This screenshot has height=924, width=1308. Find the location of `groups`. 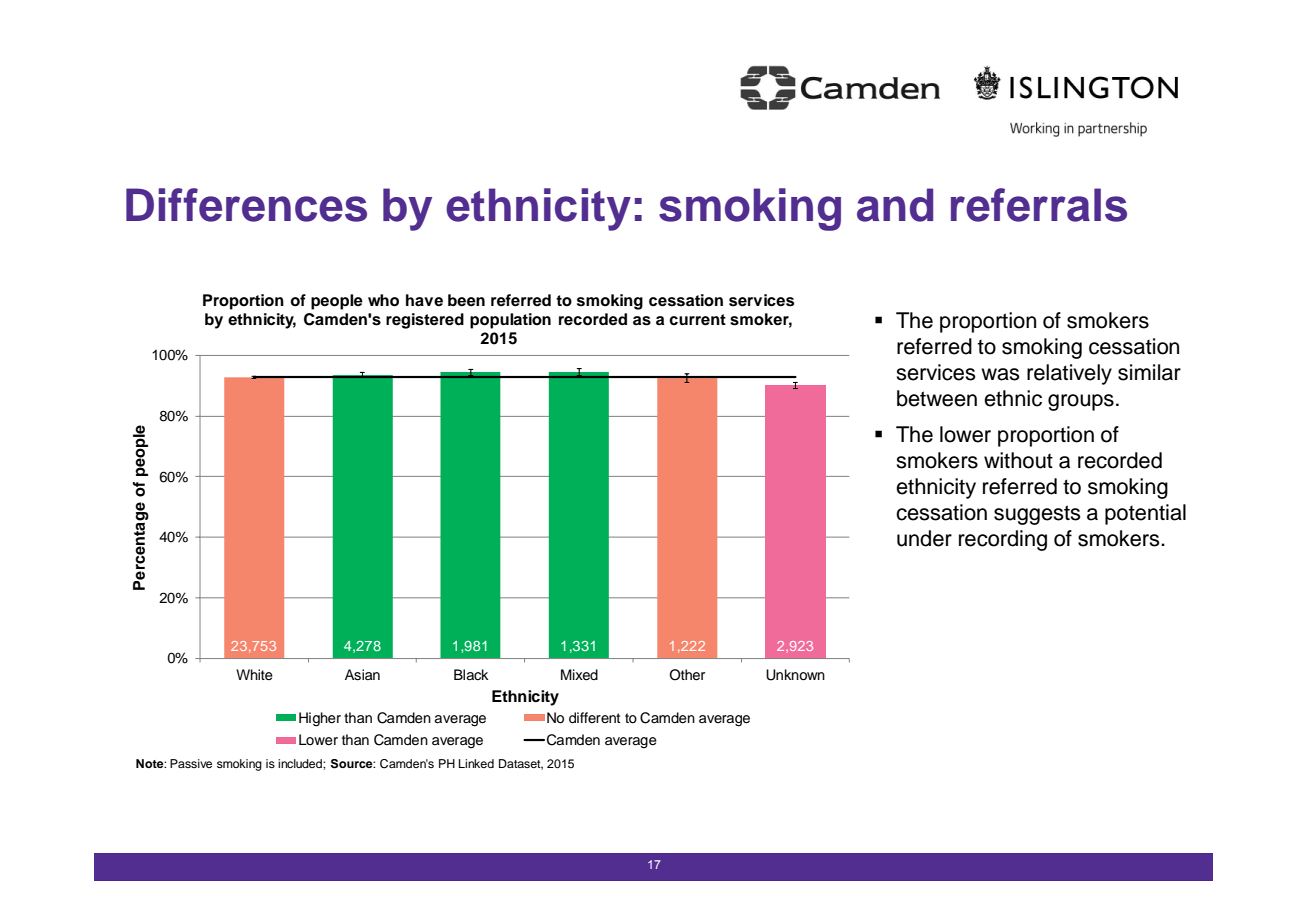

groups is located at coordinates (1081, 402).
